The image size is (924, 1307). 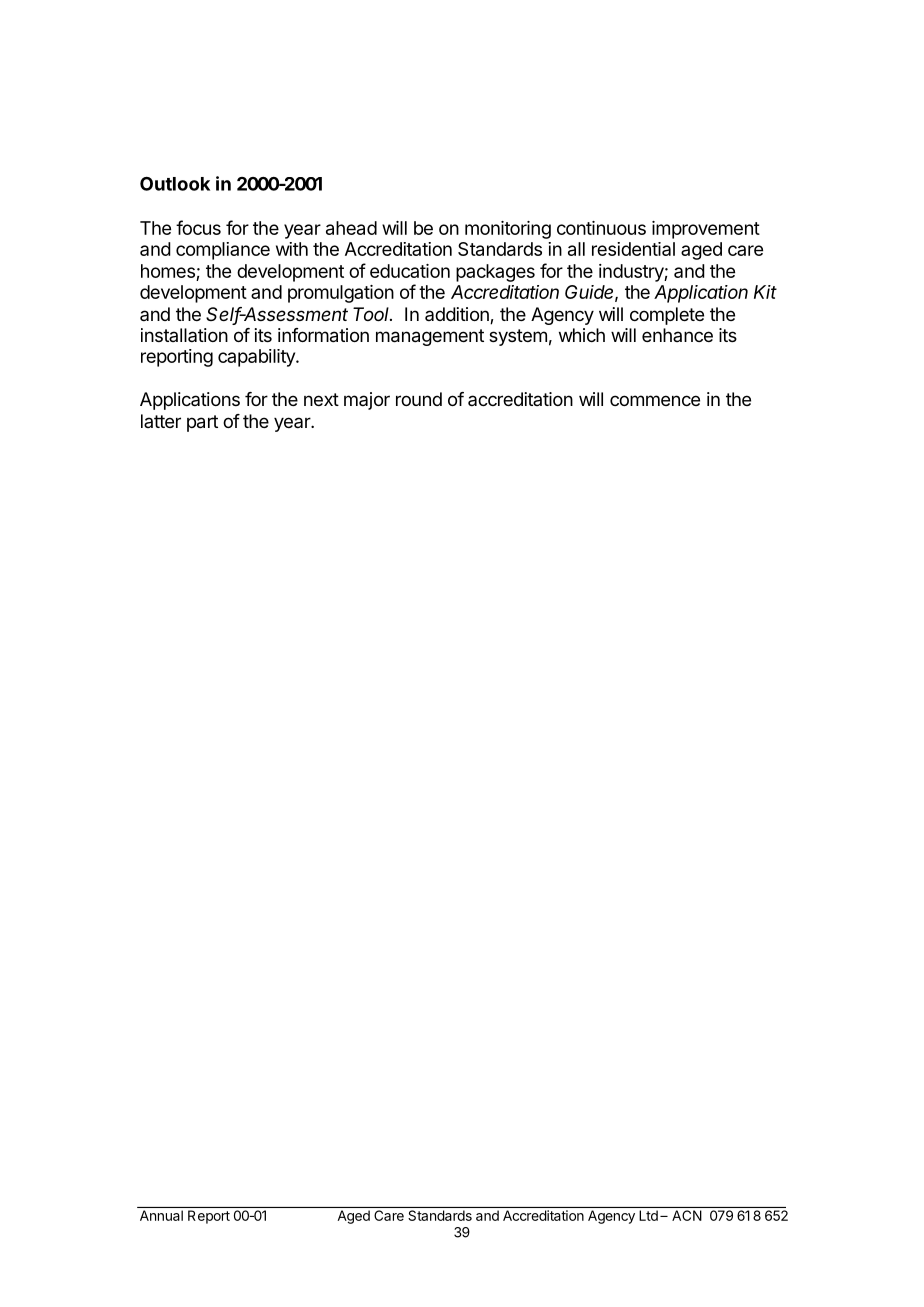 What do you see at coordinates (419, 399) in the screenshot?
I see `round` at bounding box center [419, 399].
